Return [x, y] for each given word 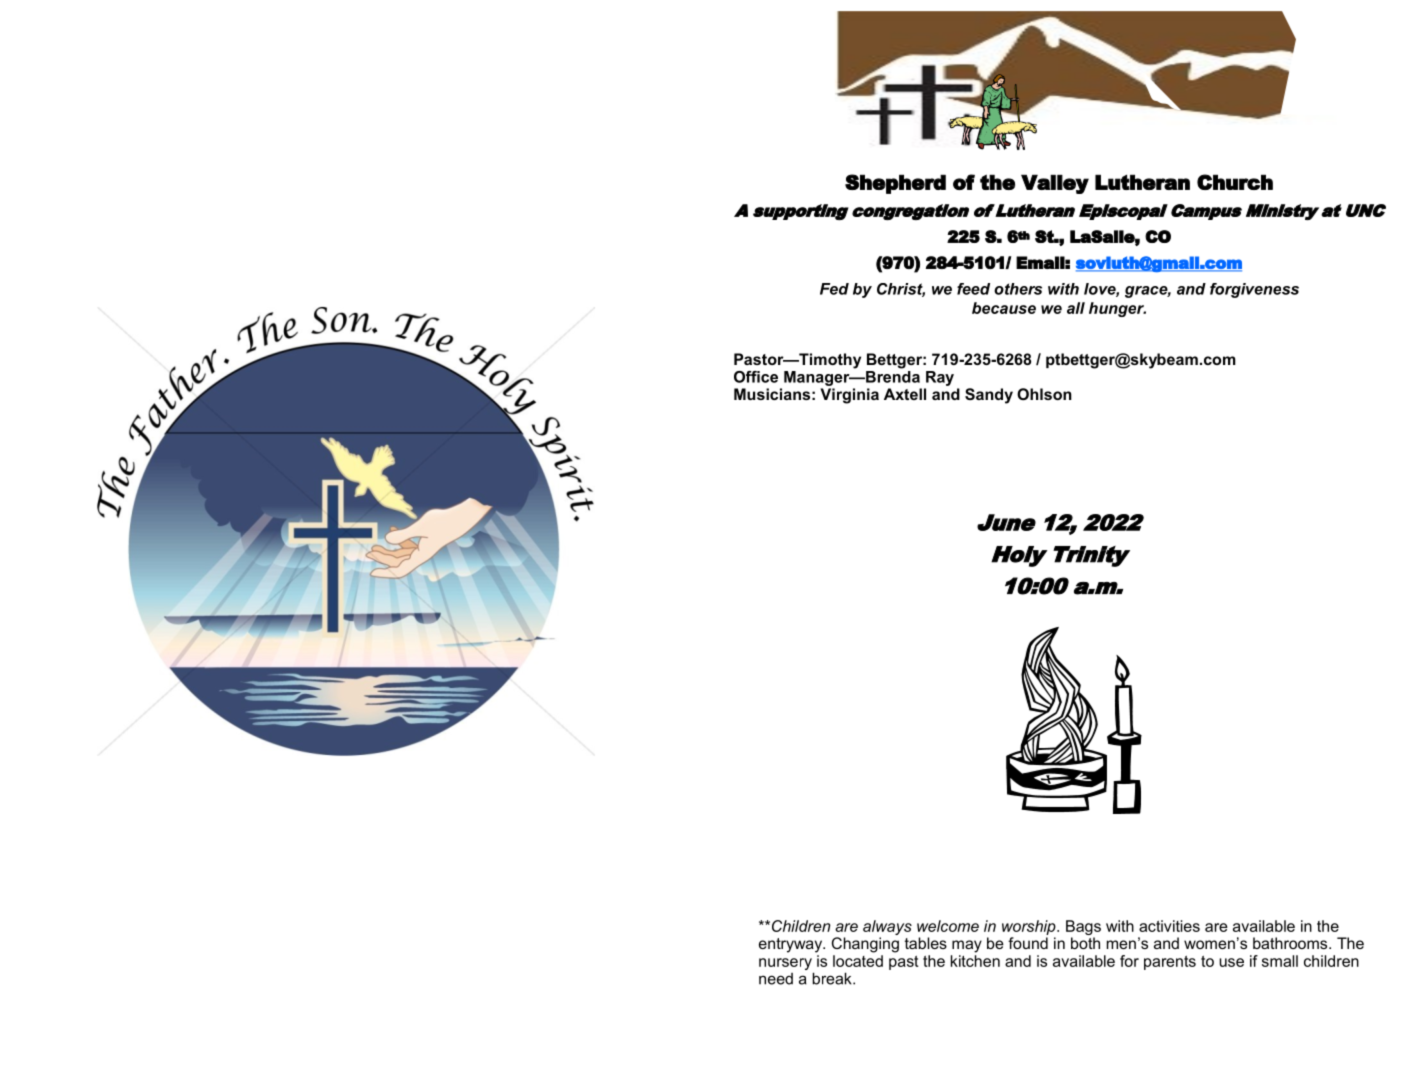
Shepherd [895, 184]
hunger [1117, 309]
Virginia [849, 396]
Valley [1055, 184]
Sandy [989, 396]
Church [1235, 182]
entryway [792, 945]
